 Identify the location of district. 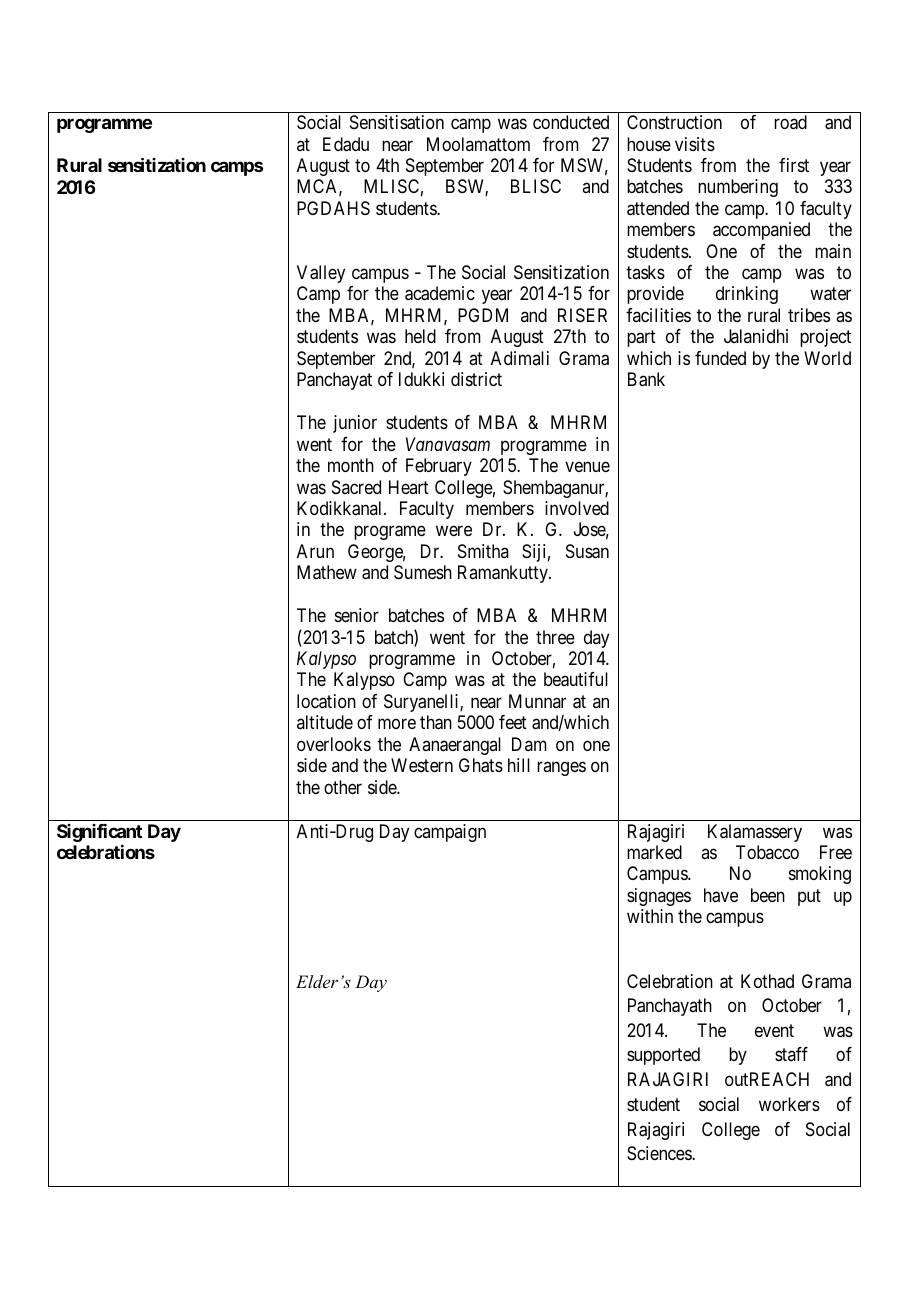
(476, 379).
